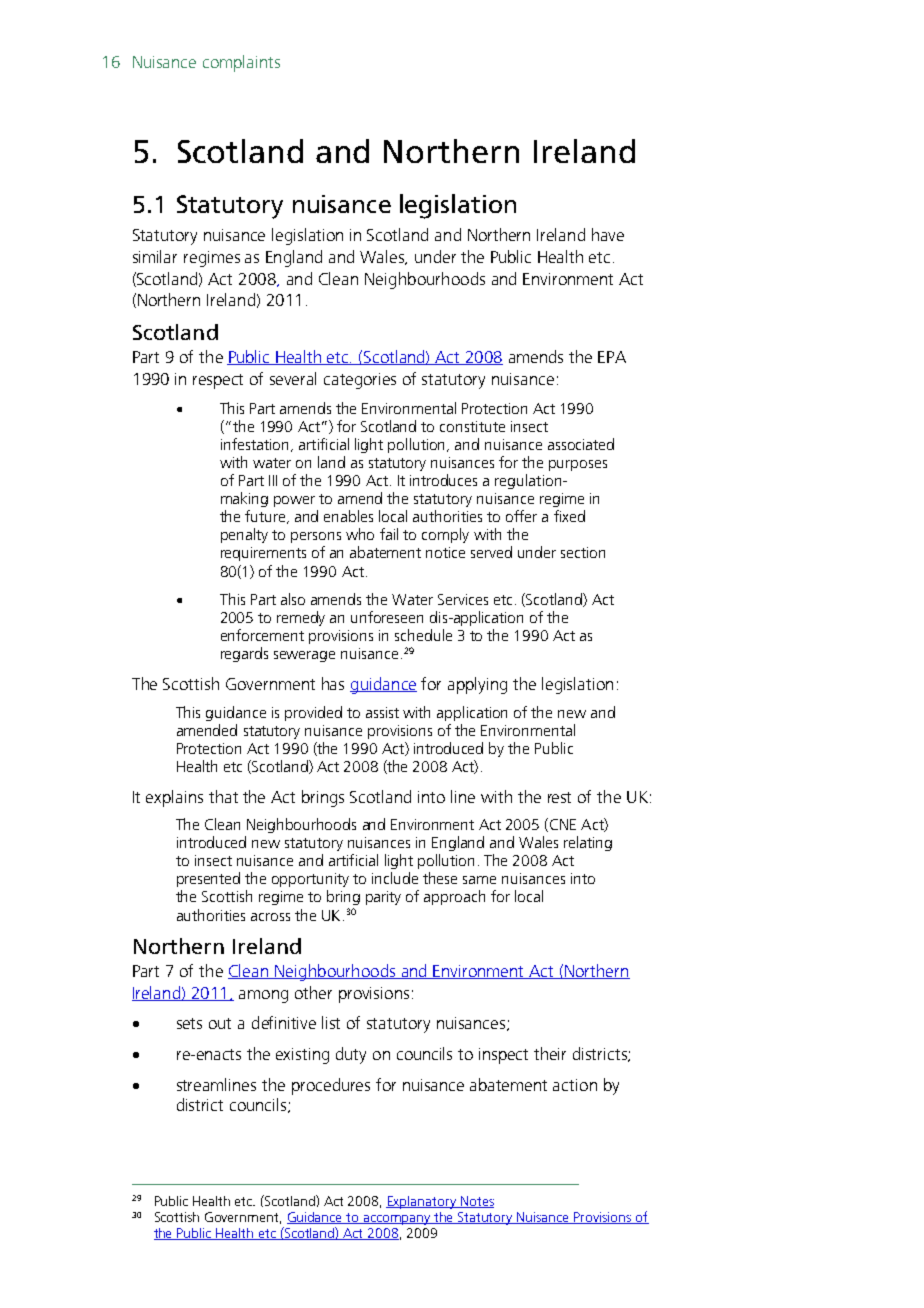  I want to click on section, so click(583, 552).
